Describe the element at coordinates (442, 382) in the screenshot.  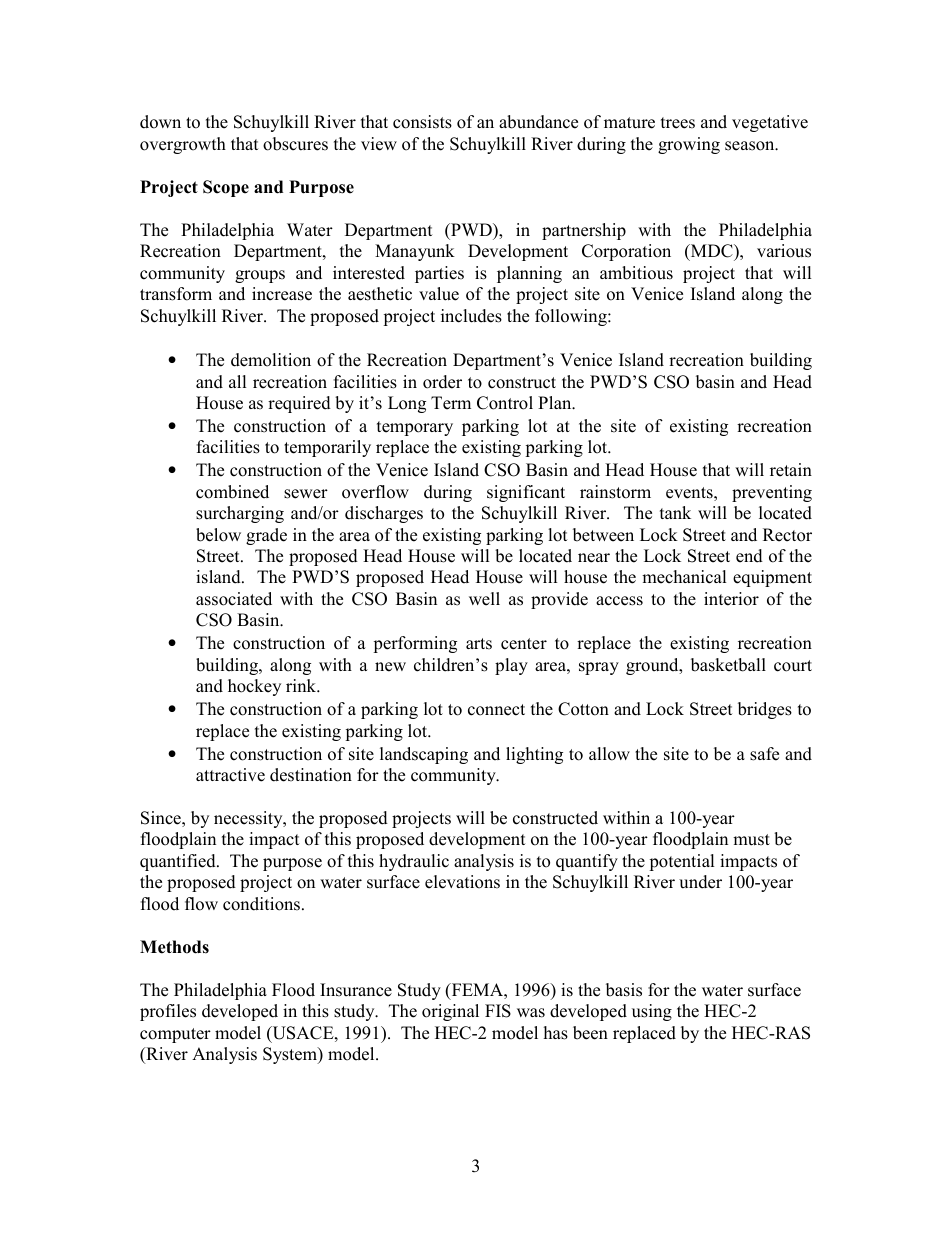
I see `order` at that location.
